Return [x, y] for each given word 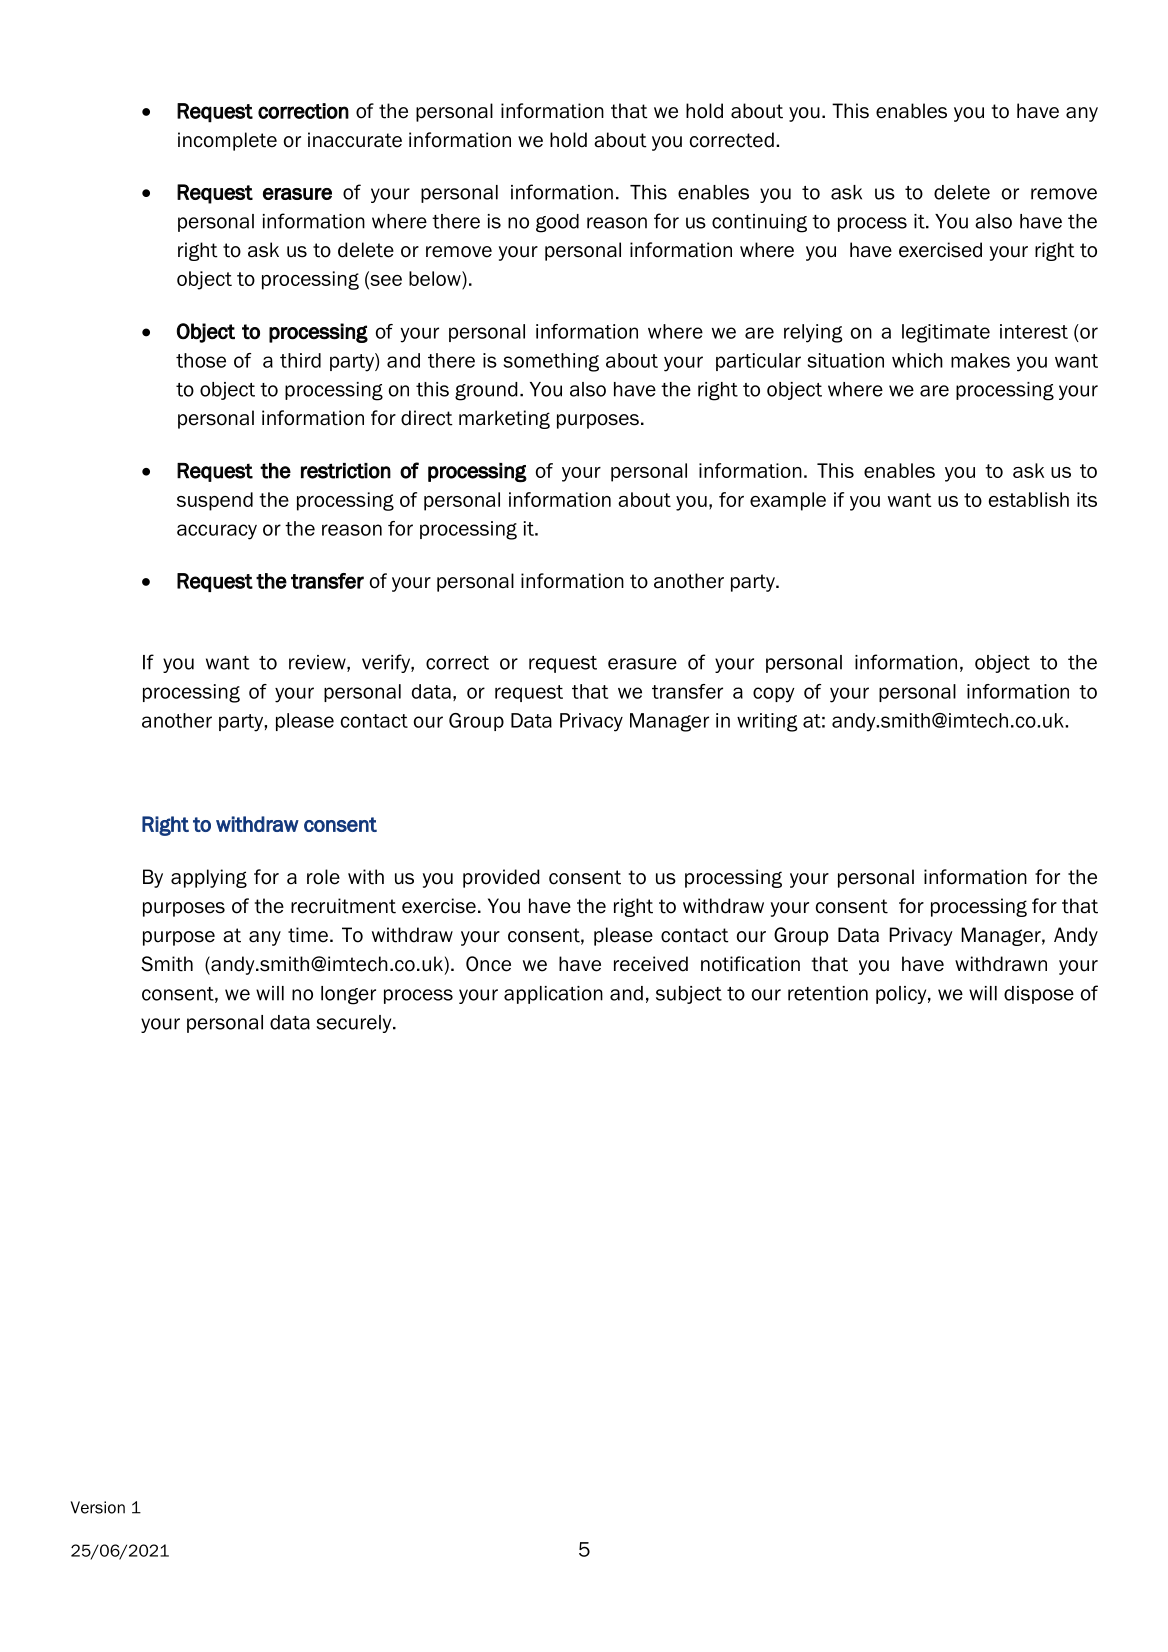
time [308, 935]
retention [828, 993]
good [557, 223]
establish [1029, 499]
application [553, 995]
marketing [504, 419]
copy [774, 695]
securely [355, 1024]
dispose [1039, 995]
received [651, 964]
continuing [759, 223]
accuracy [217, 532]
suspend [215, 501]
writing [767, 722]
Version [98, 1507]
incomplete [227, 141]
